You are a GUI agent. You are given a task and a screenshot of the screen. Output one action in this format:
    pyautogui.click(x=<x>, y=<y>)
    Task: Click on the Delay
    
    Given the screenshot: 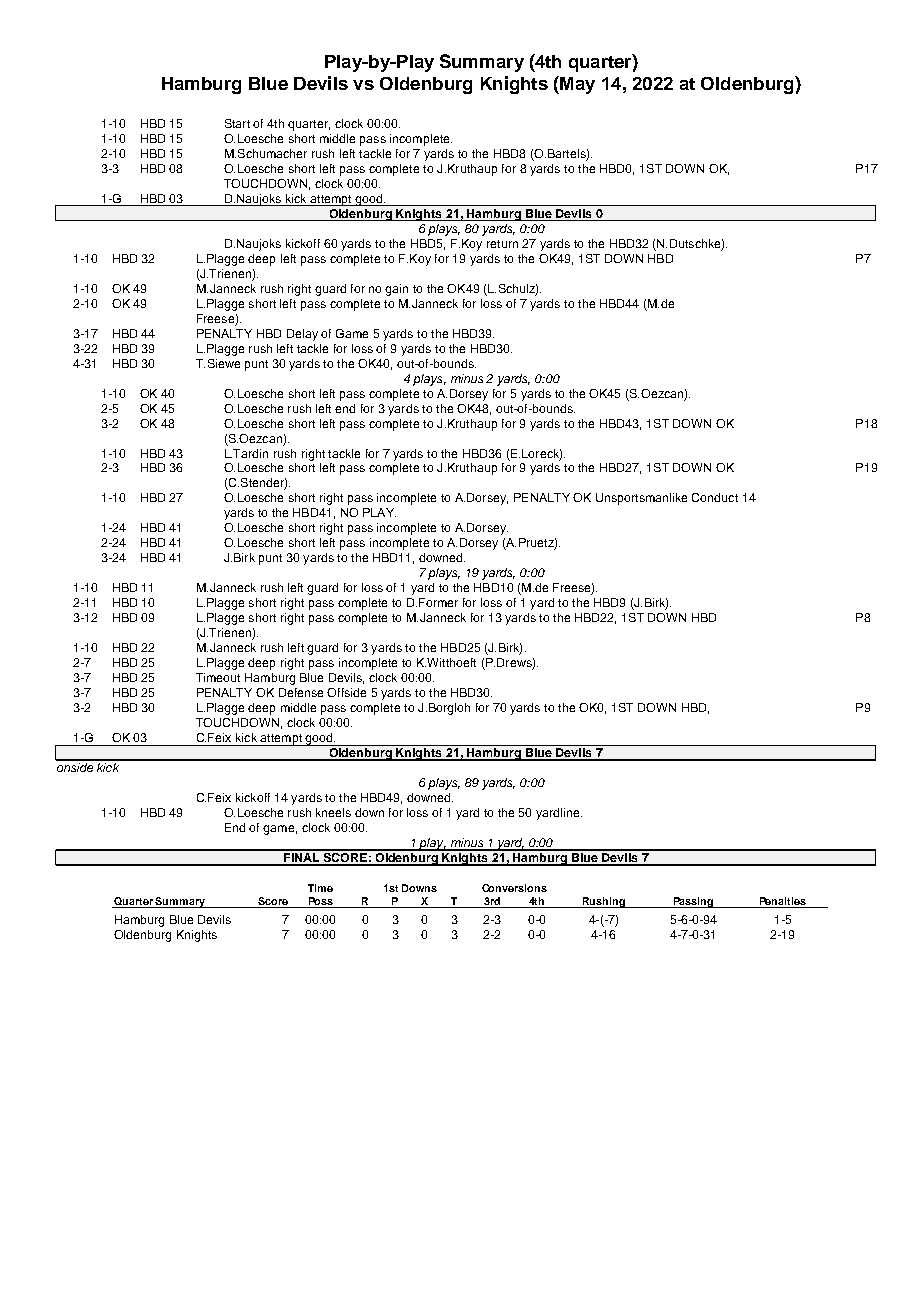 What is the action you would take?
    pyautogui.click(x=302, y=335)
